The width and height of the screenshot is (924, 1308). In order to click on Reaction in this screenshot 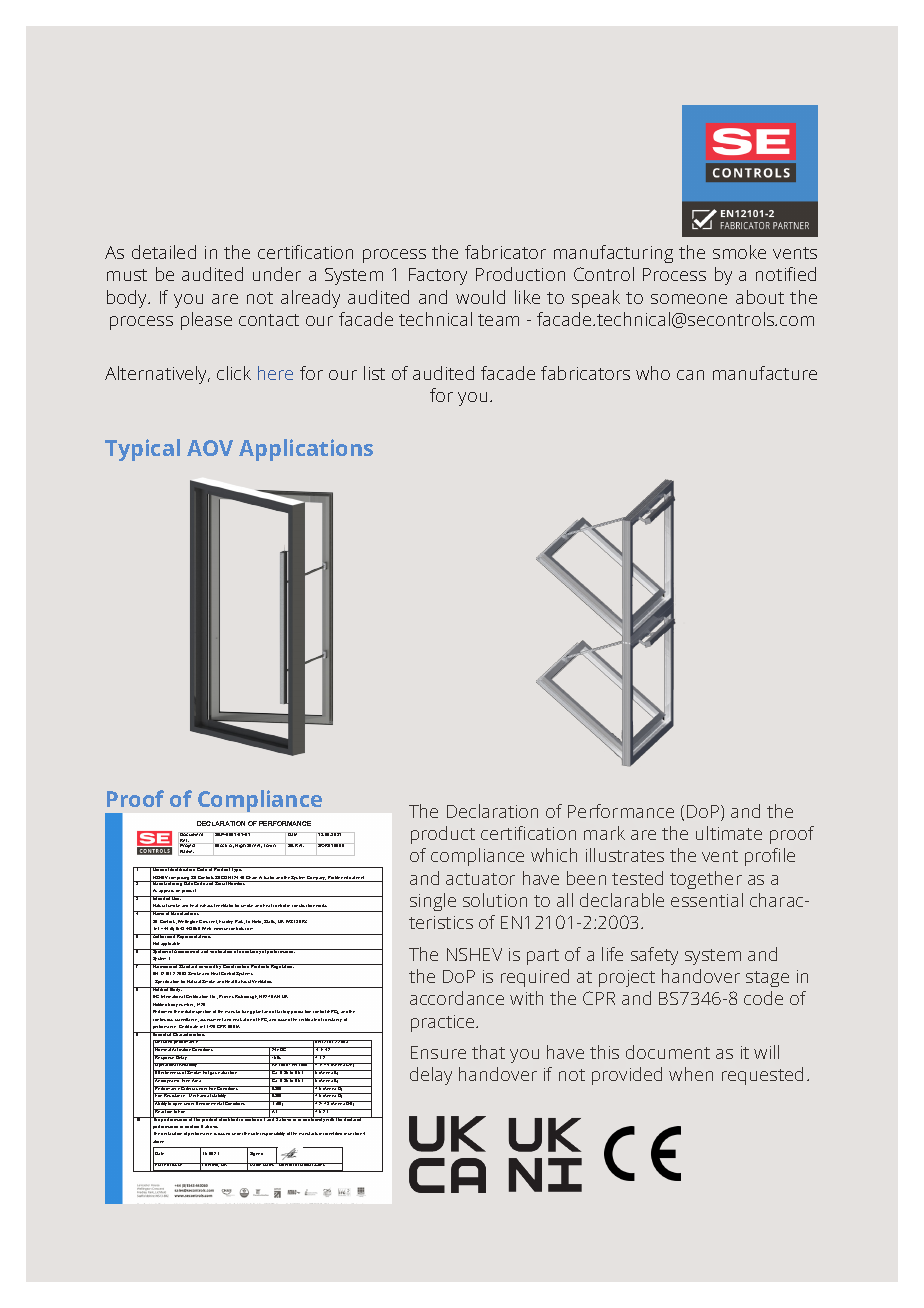, I will do `click(164, 1111)`.
